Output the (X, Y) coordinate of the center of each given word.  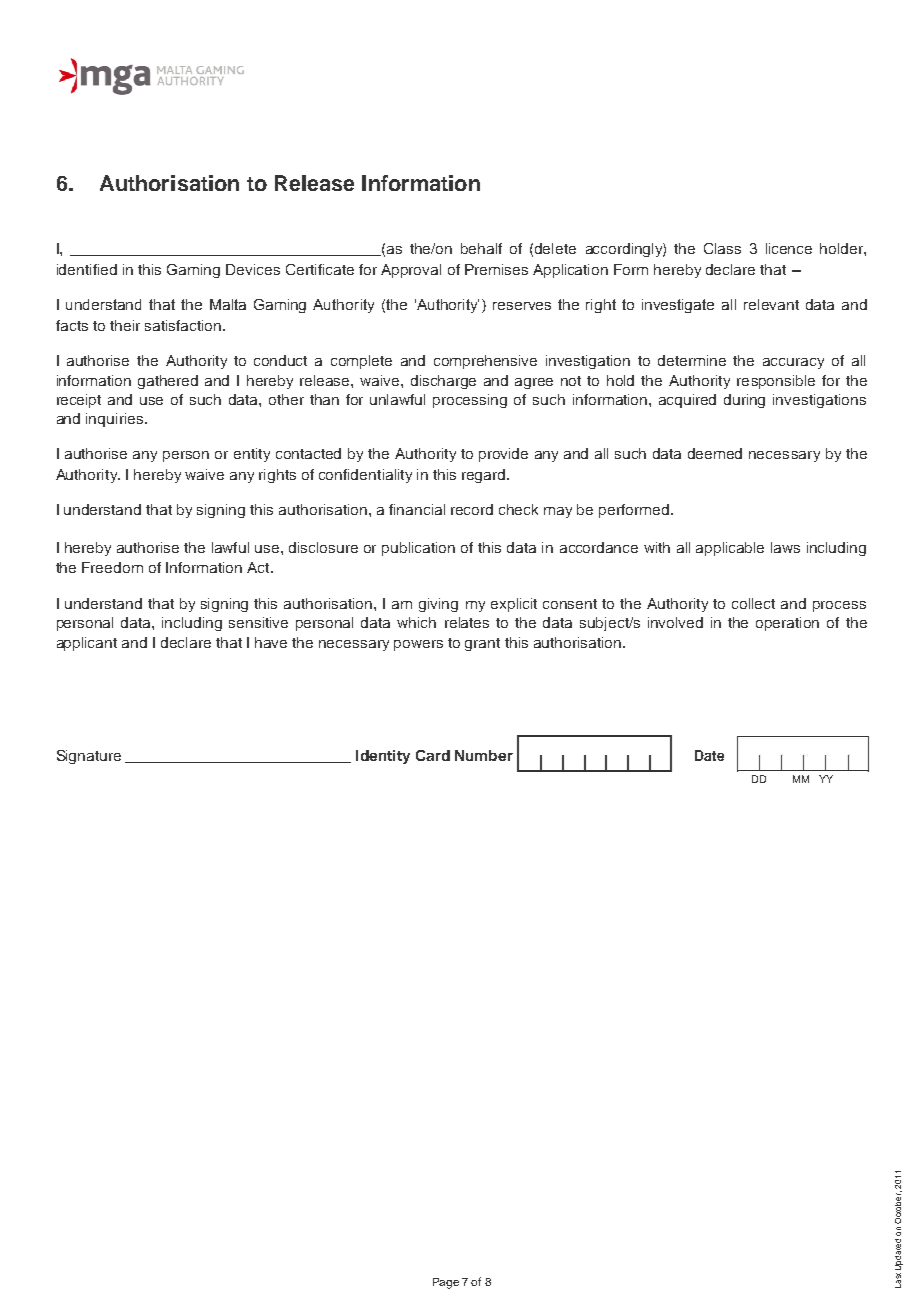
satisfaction (184, 325)
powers (418, 645)
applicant (87, 644)
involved (675, 622)
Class (722, 248)
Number (484, 755)
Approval (411, 271)
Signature (89, 757)
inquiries (116, 420)
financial (417, 509)
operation (787, 624)
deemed (715, 453)
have (271, 642)
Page (446, 1283)
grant (482, 644)
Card (433, 755)
